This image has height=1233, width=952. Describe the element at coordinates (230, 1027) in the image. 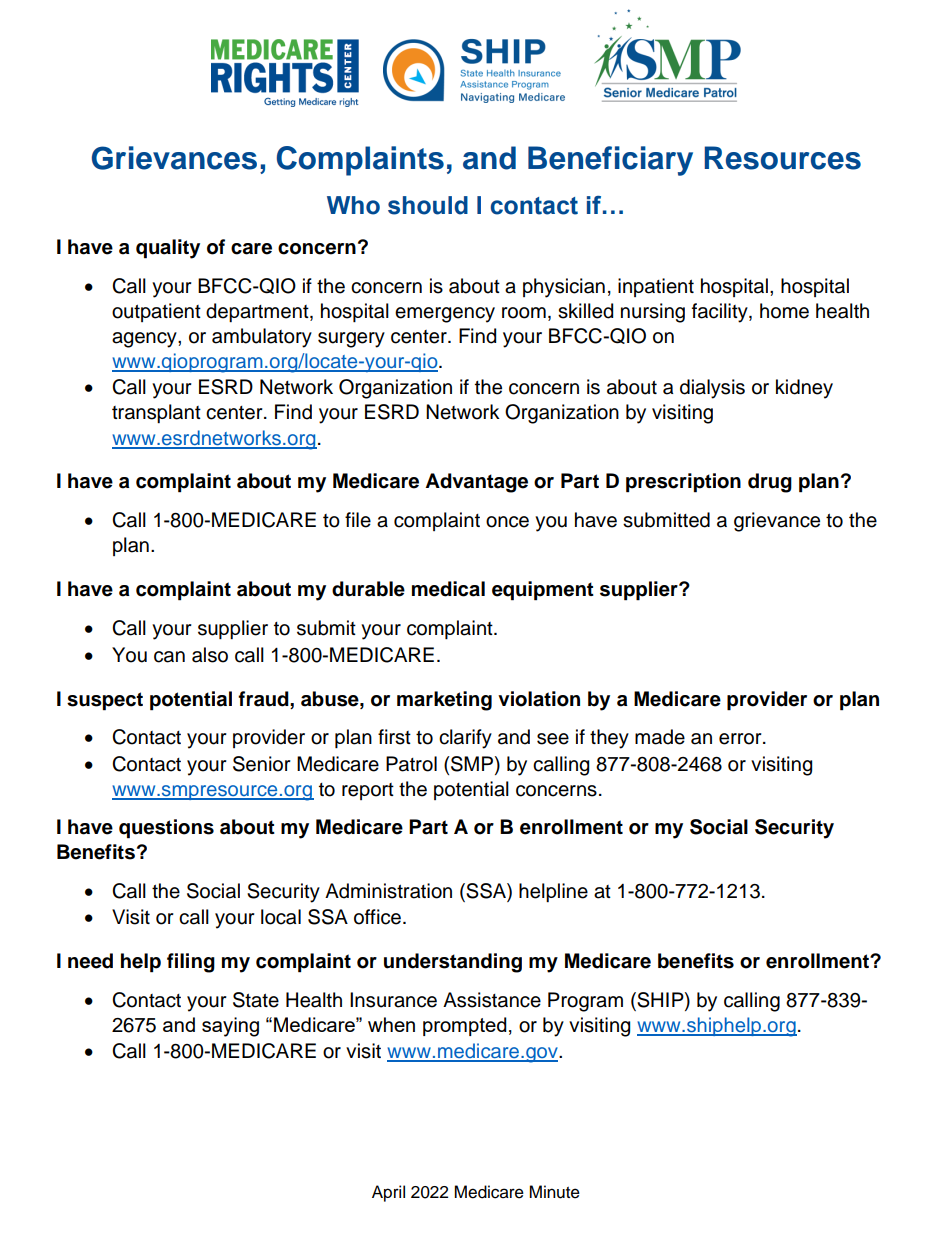

I see `saying` at that location.
